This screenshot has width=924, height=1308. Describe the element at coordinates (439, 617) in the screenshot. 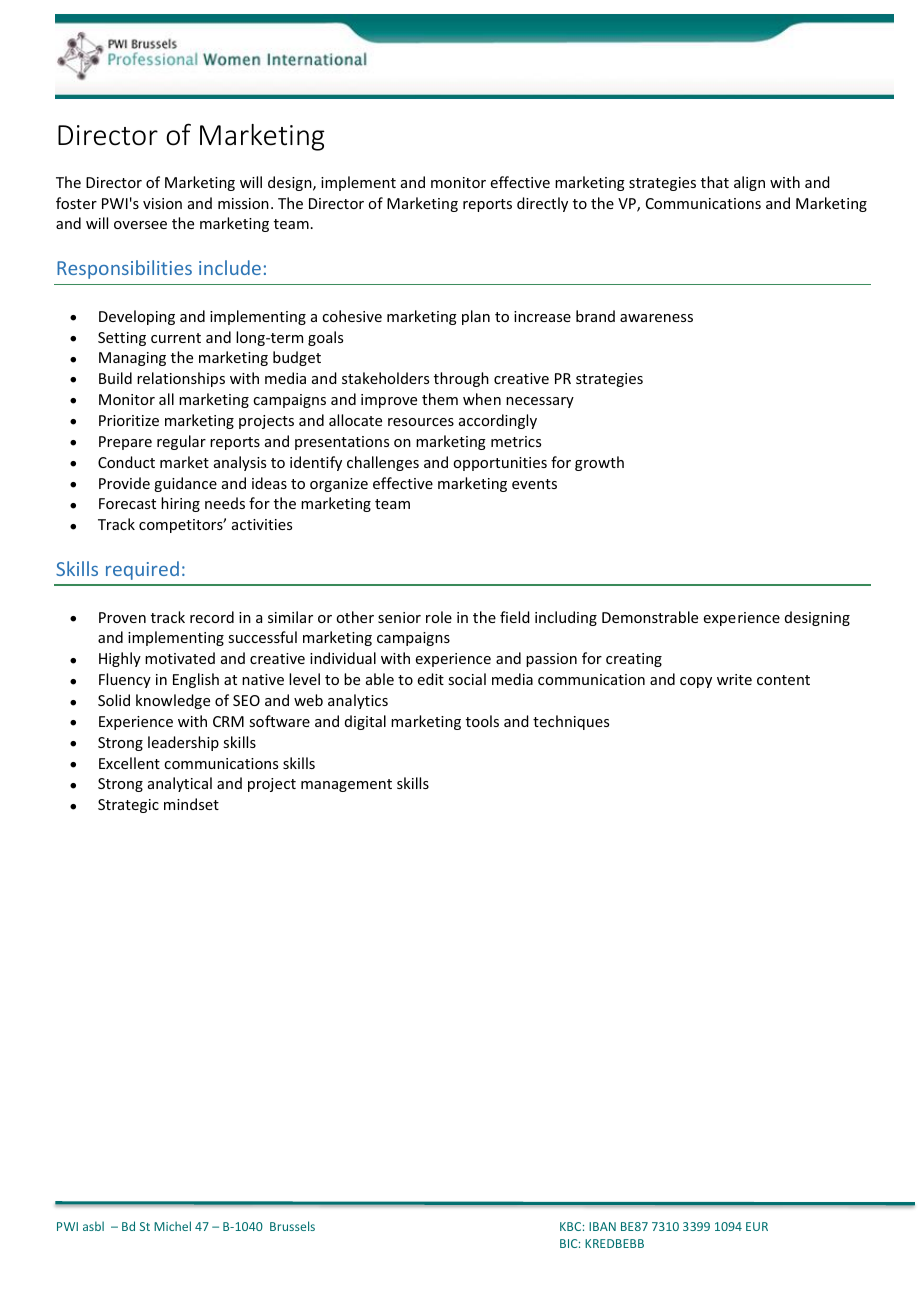

I see `role` at that location.
